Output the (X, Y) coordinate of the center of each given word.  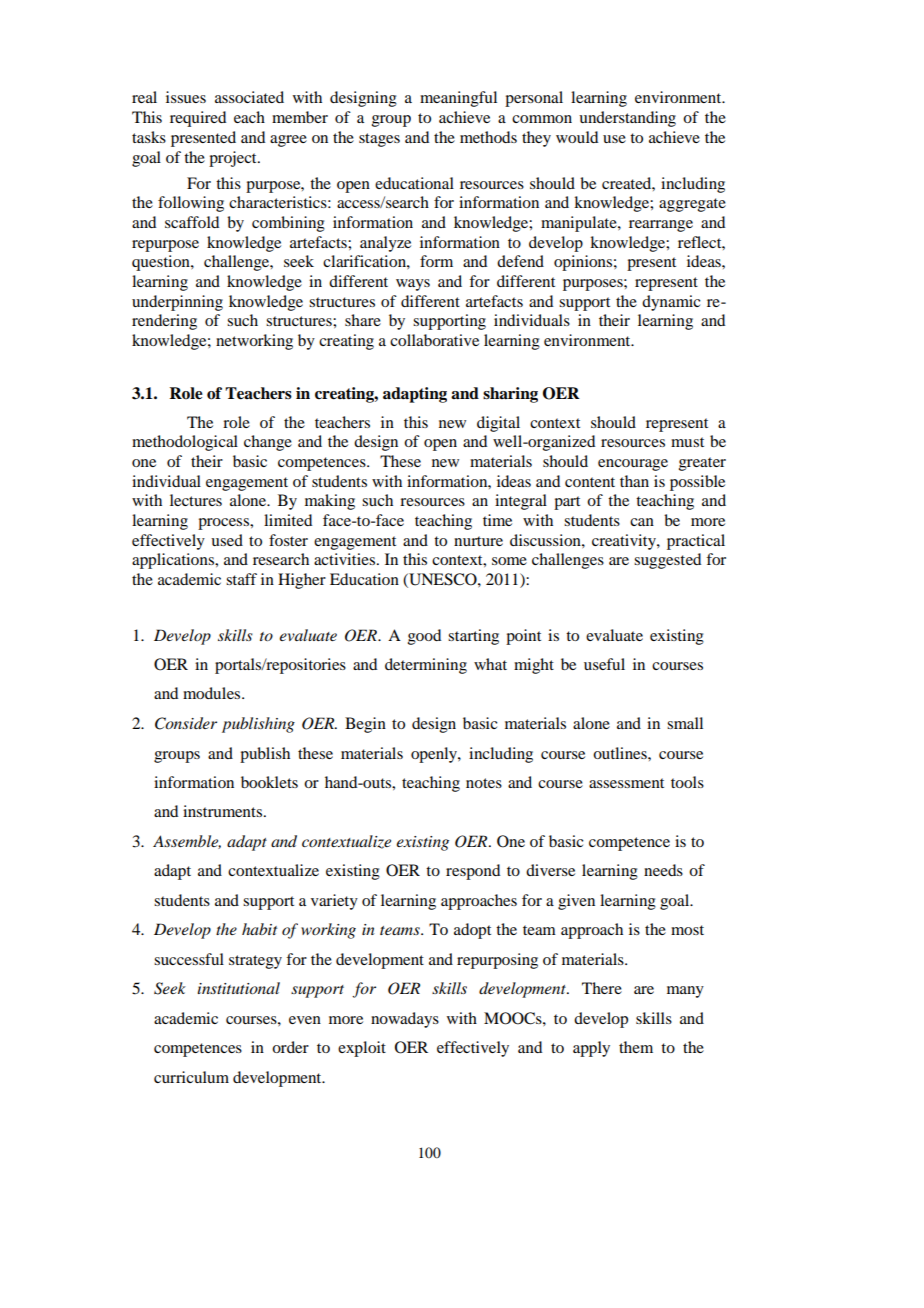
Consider (186, 723)
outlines (621, 753)
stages (379, 140)
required (198, 119)
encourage (633, 465)
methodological (185, 443)
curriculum (191, 1077)
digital (498, 424)
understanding (627, 119)
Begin (365, 725)
